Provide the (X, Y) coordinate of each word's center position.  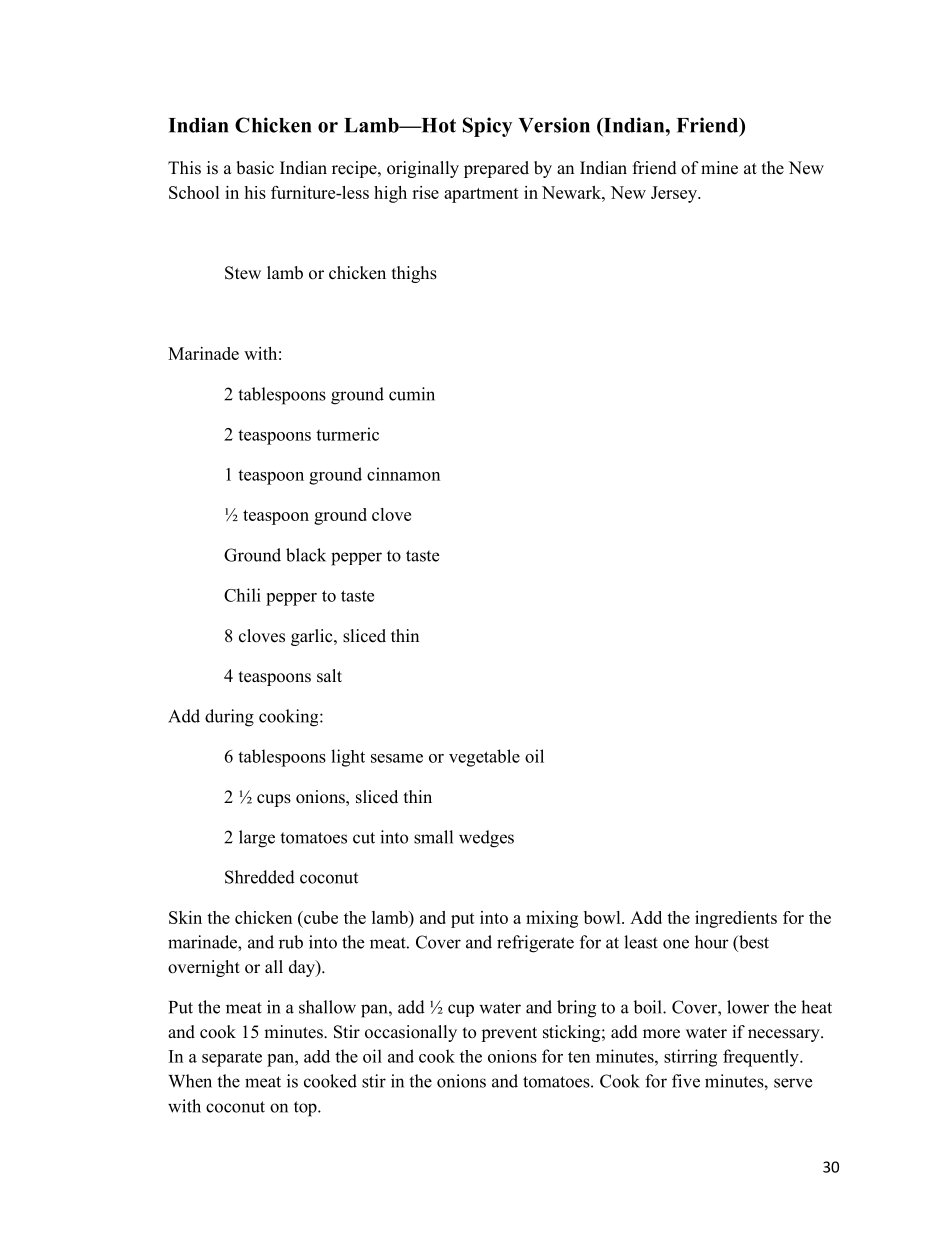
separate (232, 1059)
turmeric (347, 434)
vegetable (484, 758)
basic (255, 168)
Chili (242, 595)
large (257, 839)
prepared (496, 169)
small (433, 837)
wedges (486, 839)
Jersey (675, 194)
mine (719, 168)
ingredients (736, 919)
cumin (412, 394)
